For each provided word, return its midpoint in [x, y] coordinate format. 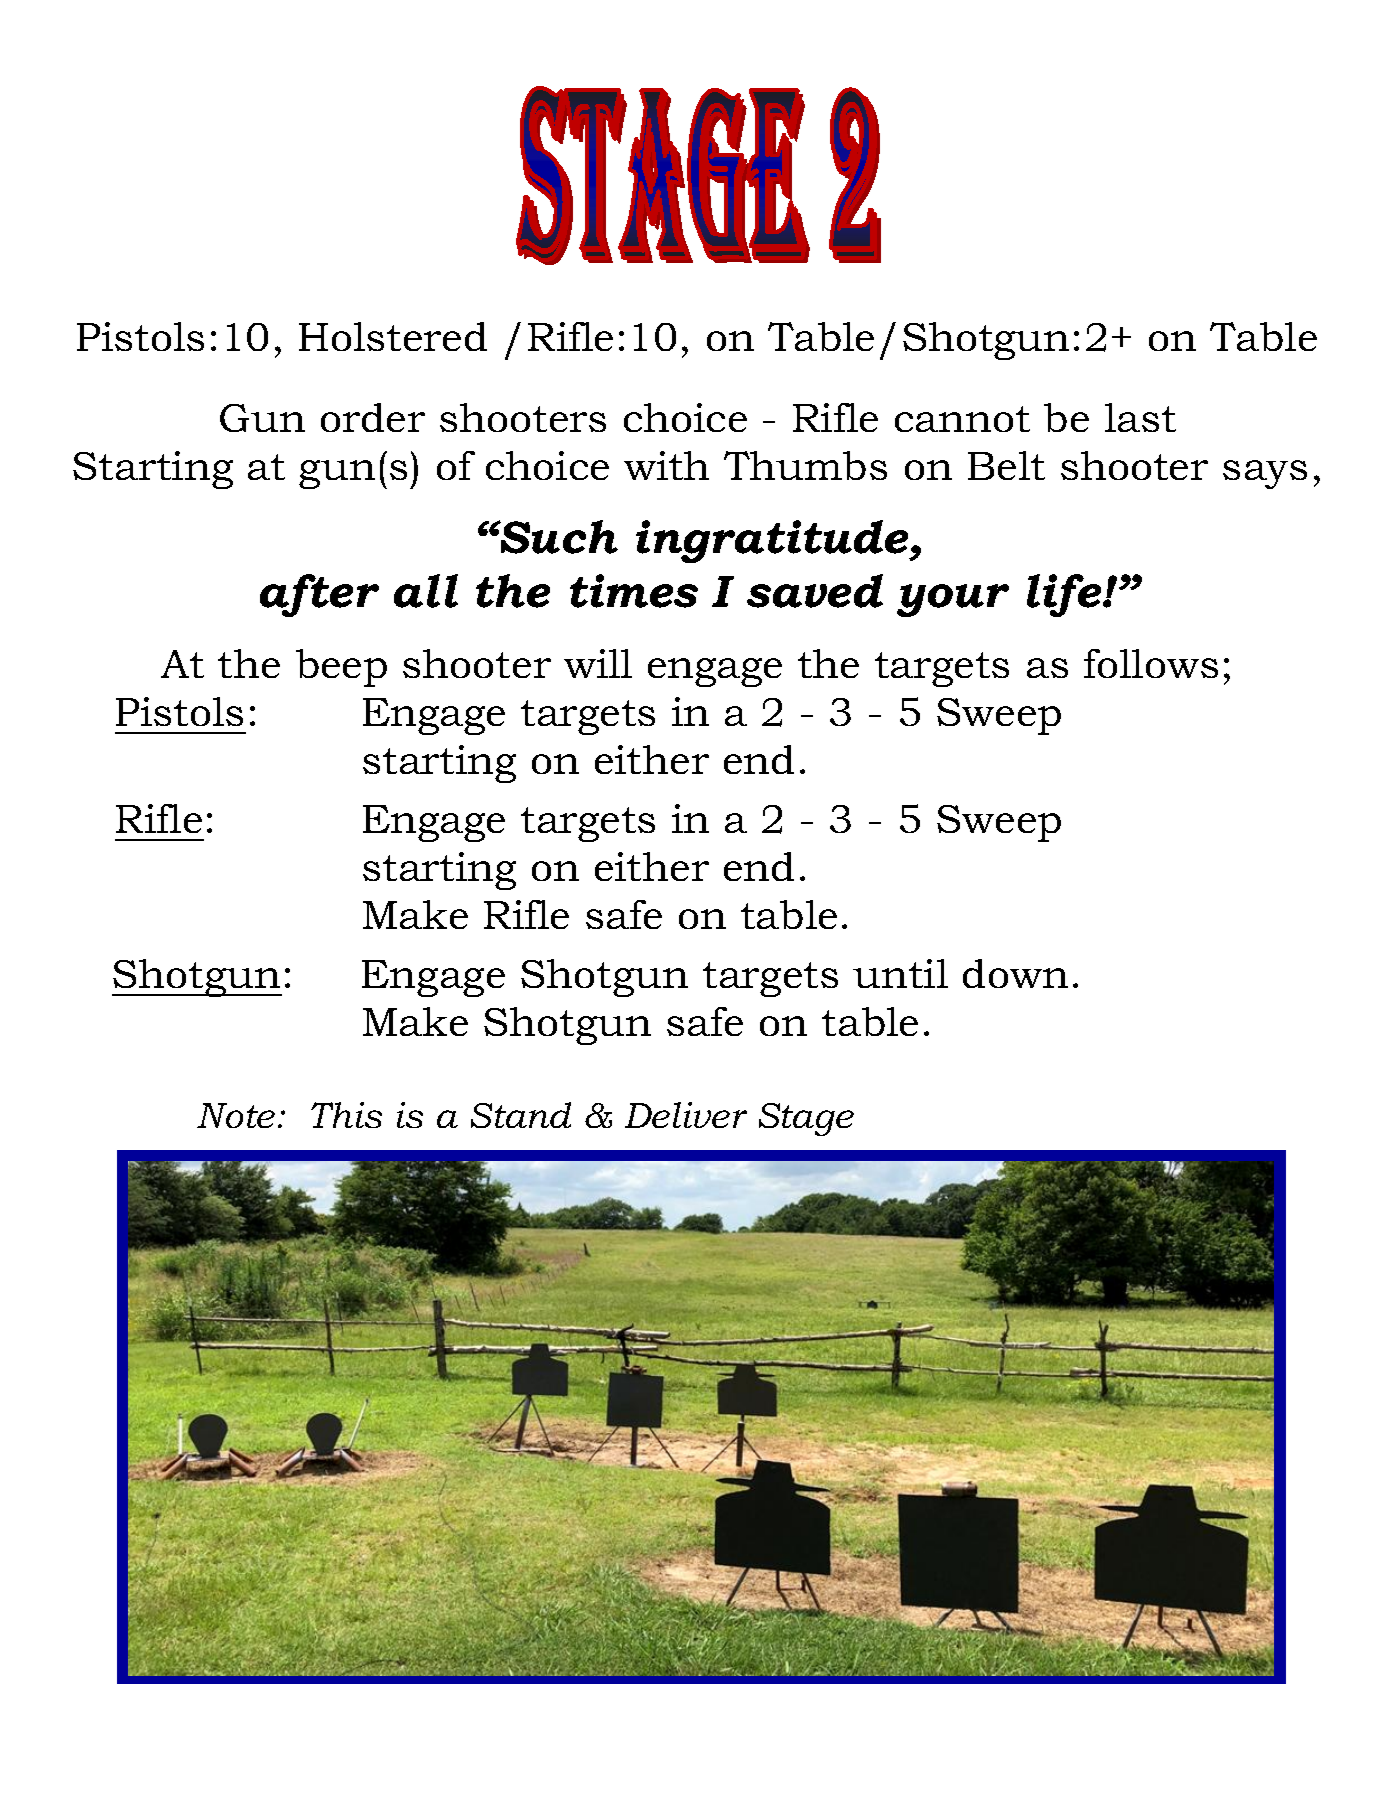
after [319, 595]
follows [1151, 663]
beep [341, 668]
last [1140, 417]
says [1265, 474]
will [598, 663]
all [426, 591]
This [346, 1115]
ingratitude [774, 541]
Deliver [686, 1115]
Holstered [393, 336]
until [900, 973]
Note [236, 1115]
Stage [806, 1119]
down [1015, 973]
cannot [962, 419]
